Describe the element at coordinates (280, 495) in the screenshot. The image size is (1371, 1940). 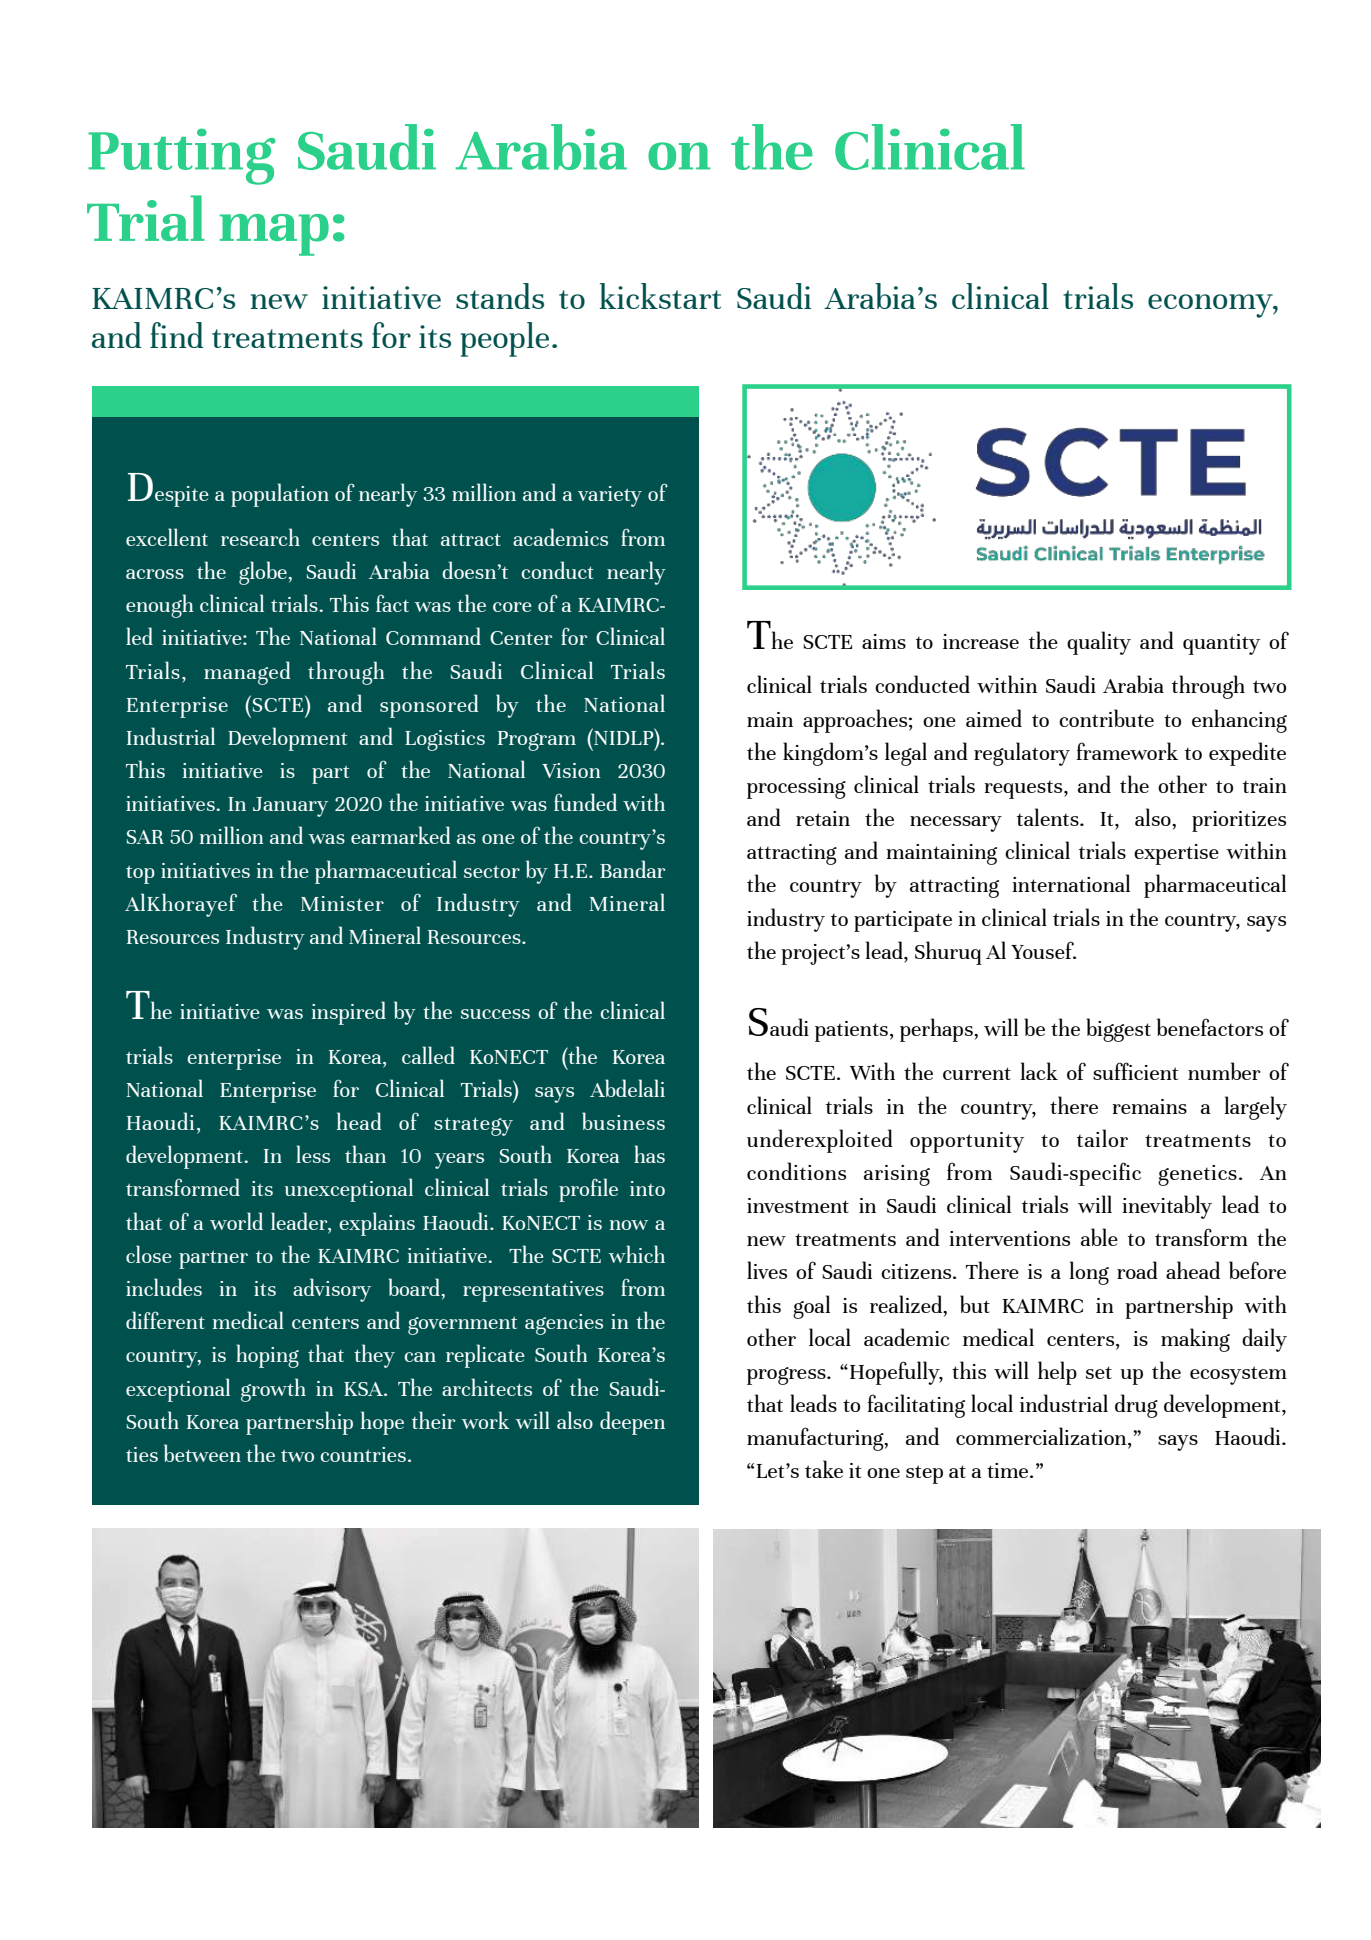
I see `population` at that location.
